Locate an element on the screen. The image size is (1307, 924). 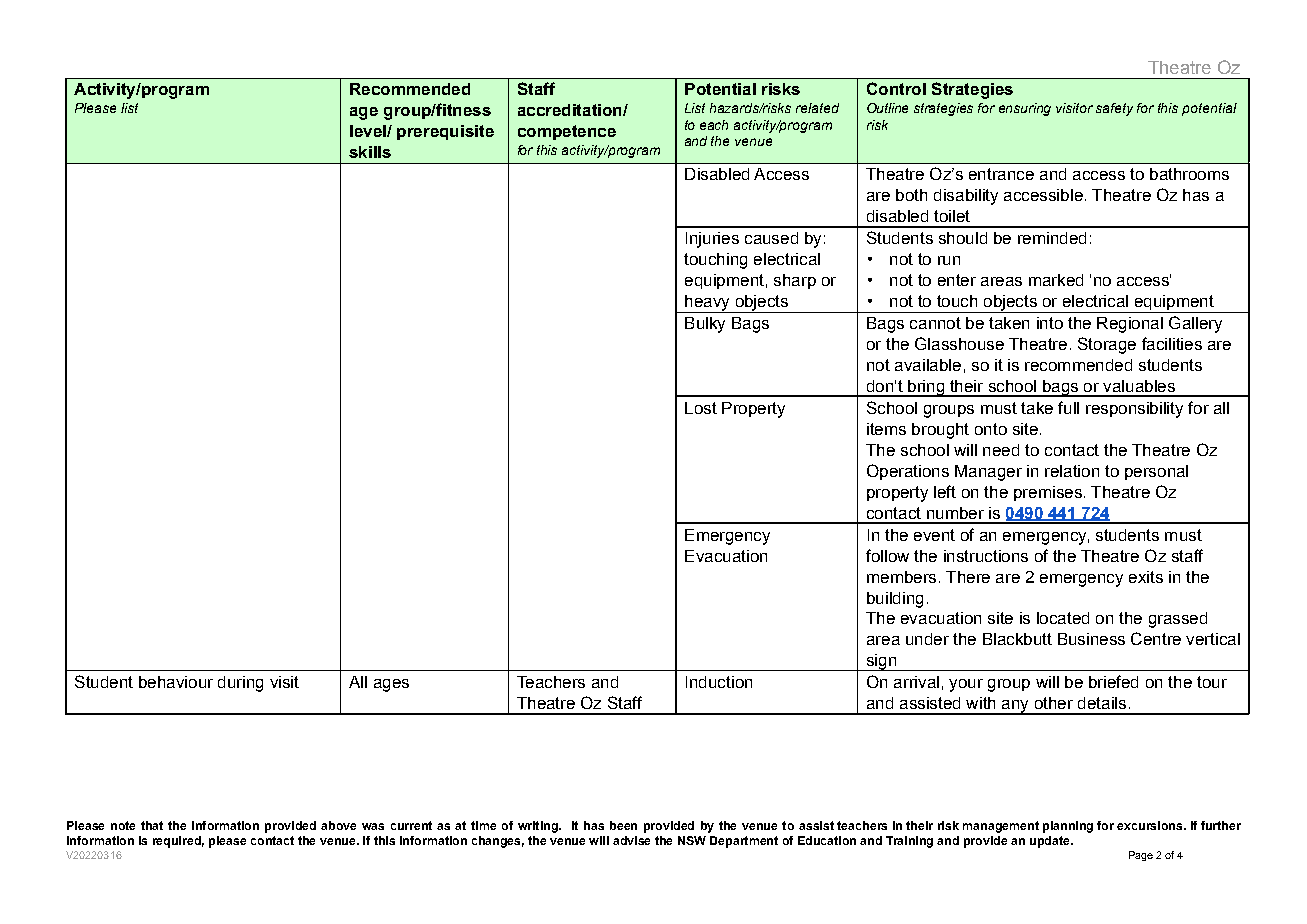
accreditation is located at coordinates (571, 110).
